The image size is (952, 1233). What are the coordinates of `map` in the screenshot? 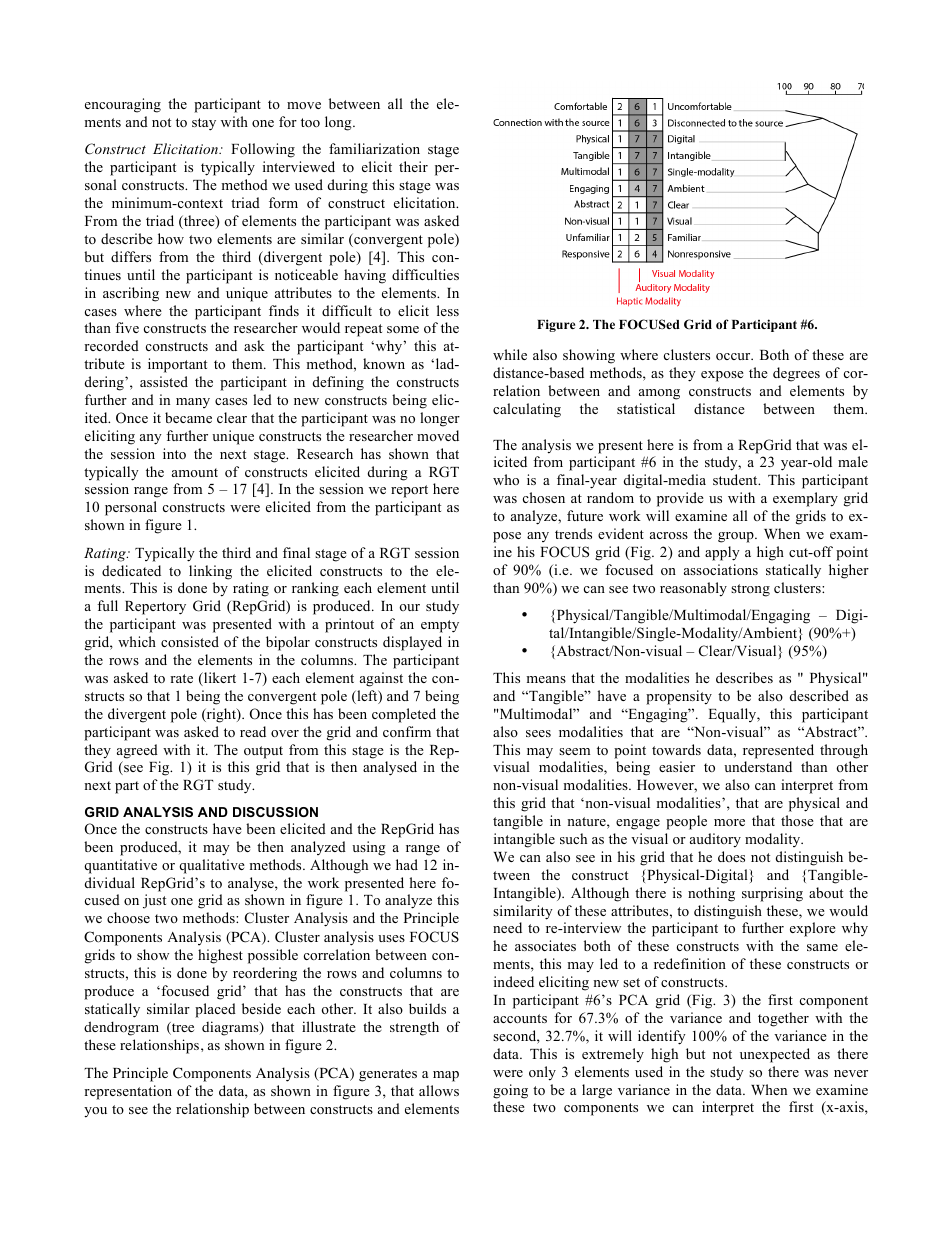 It's located at (446, 1076).
